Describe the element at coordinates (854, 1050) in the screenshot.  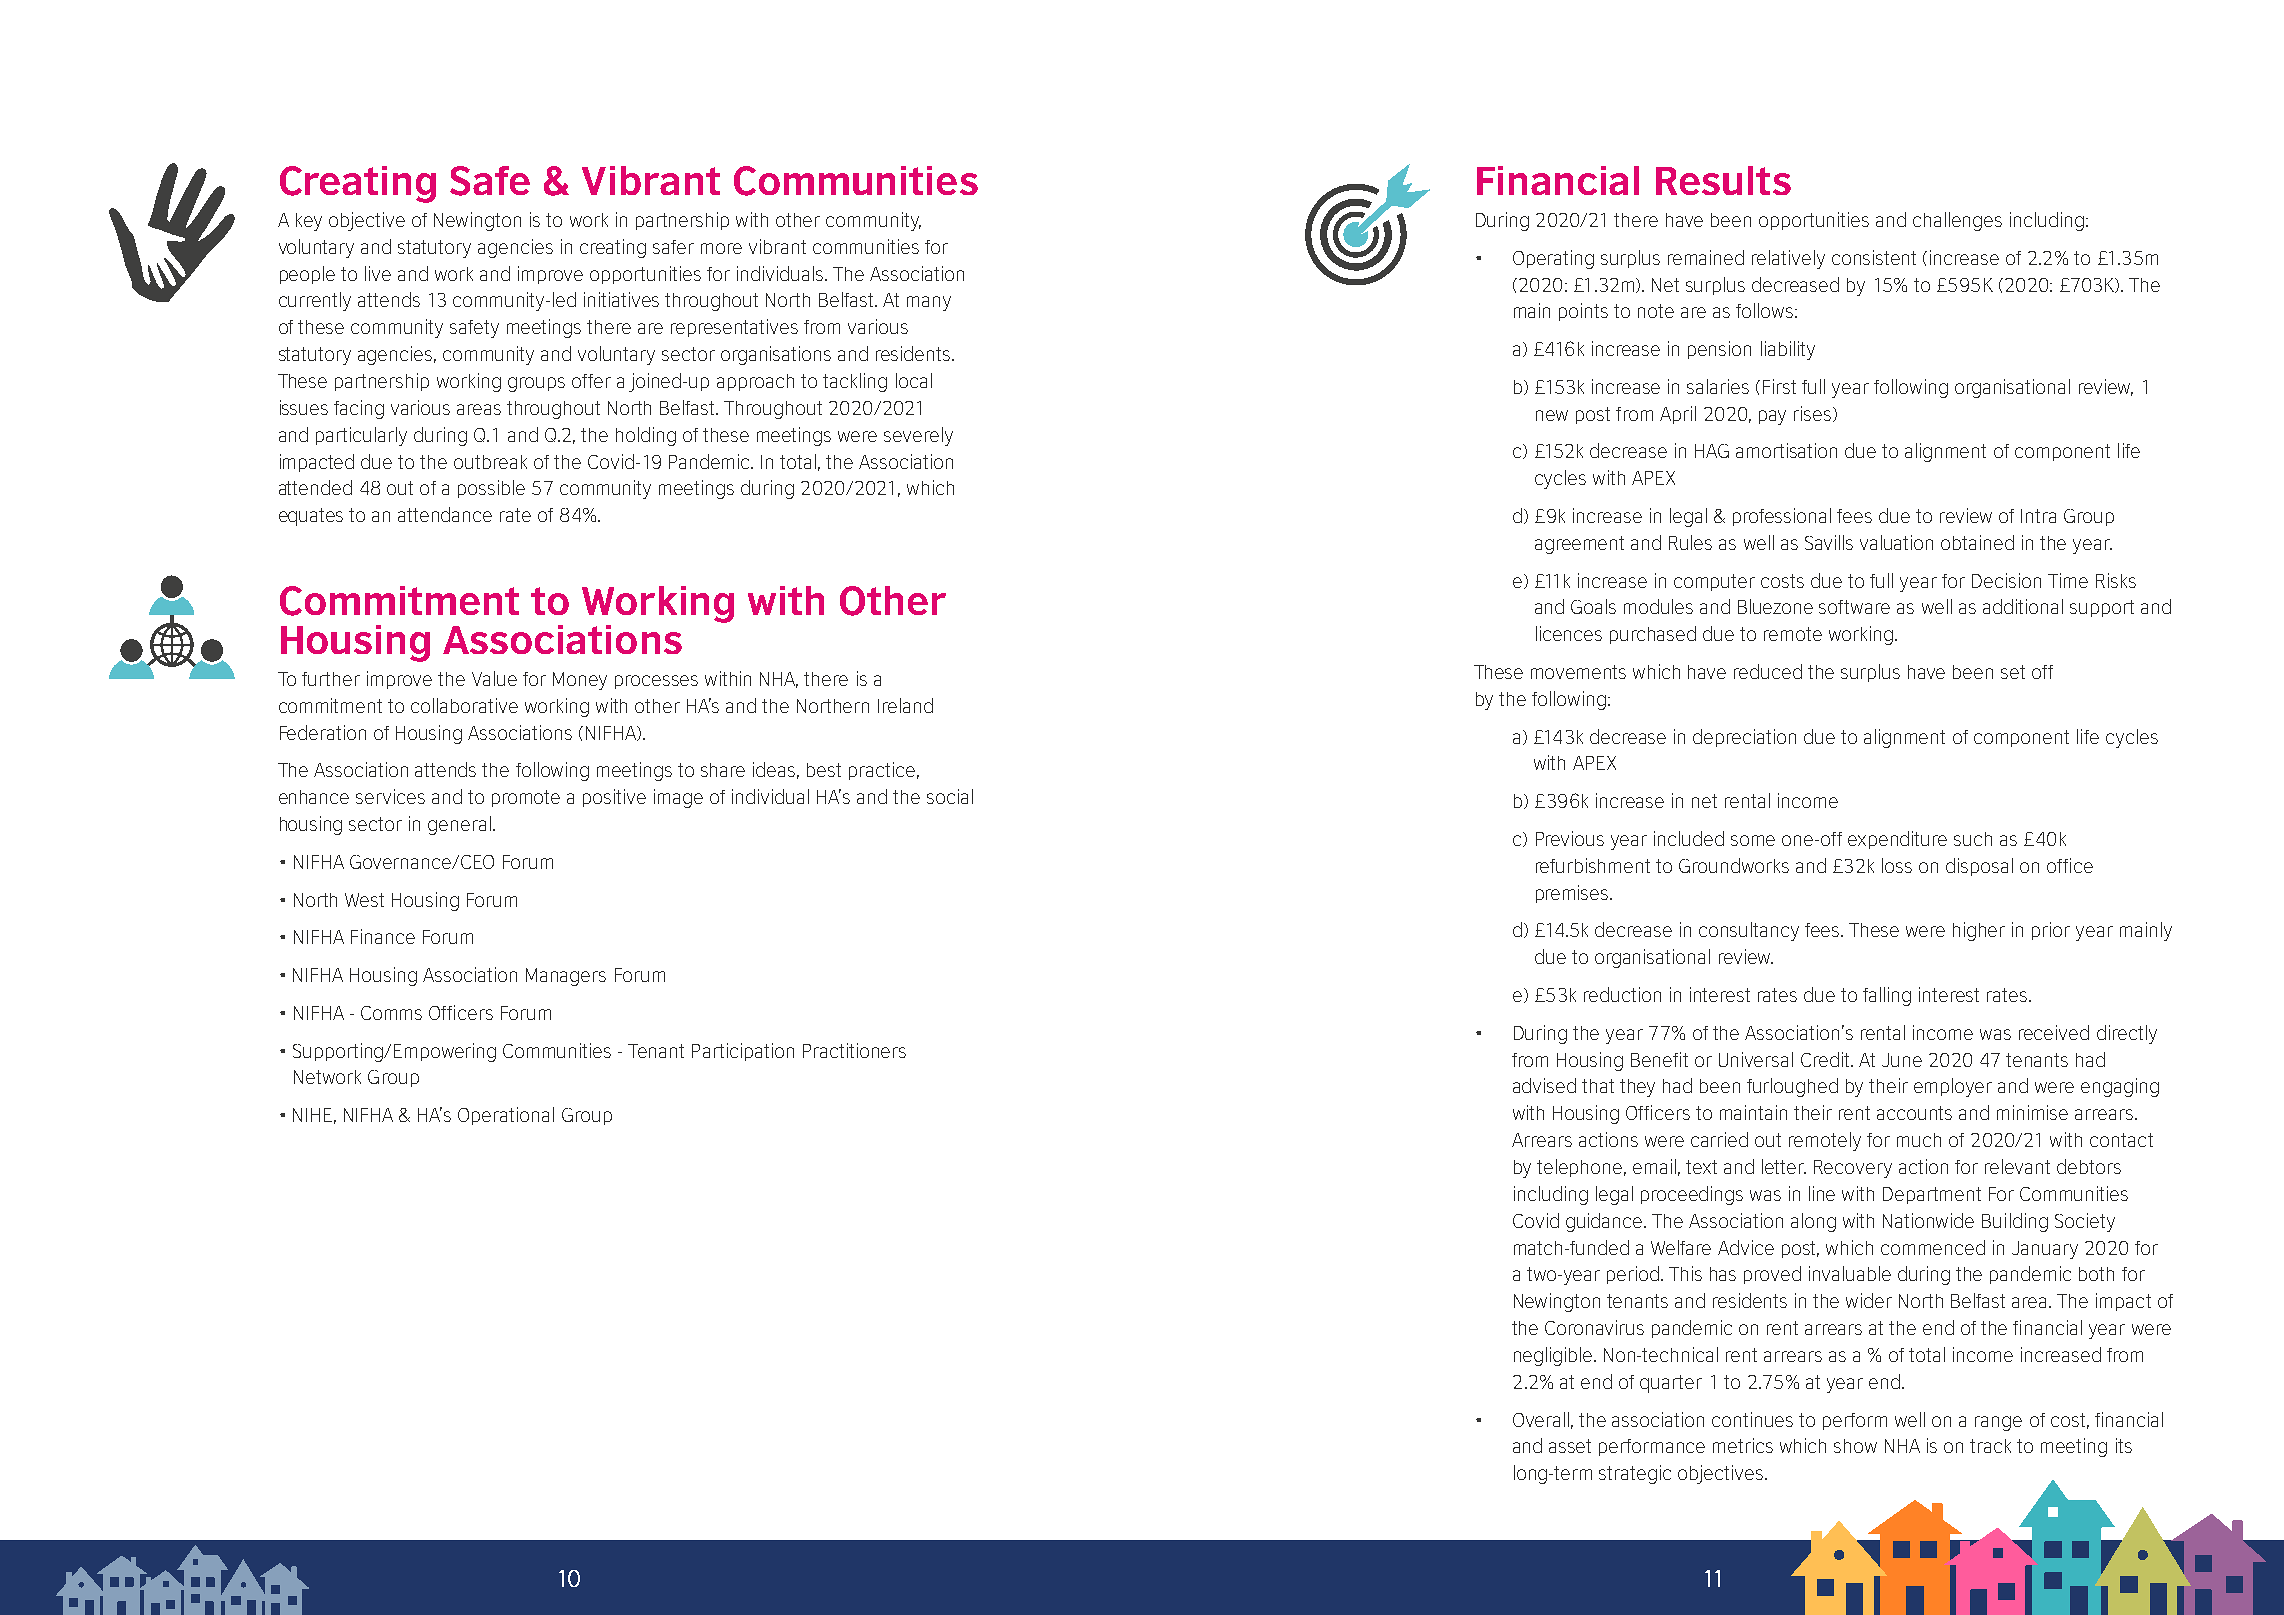
I see `Practitioners` at that location.
